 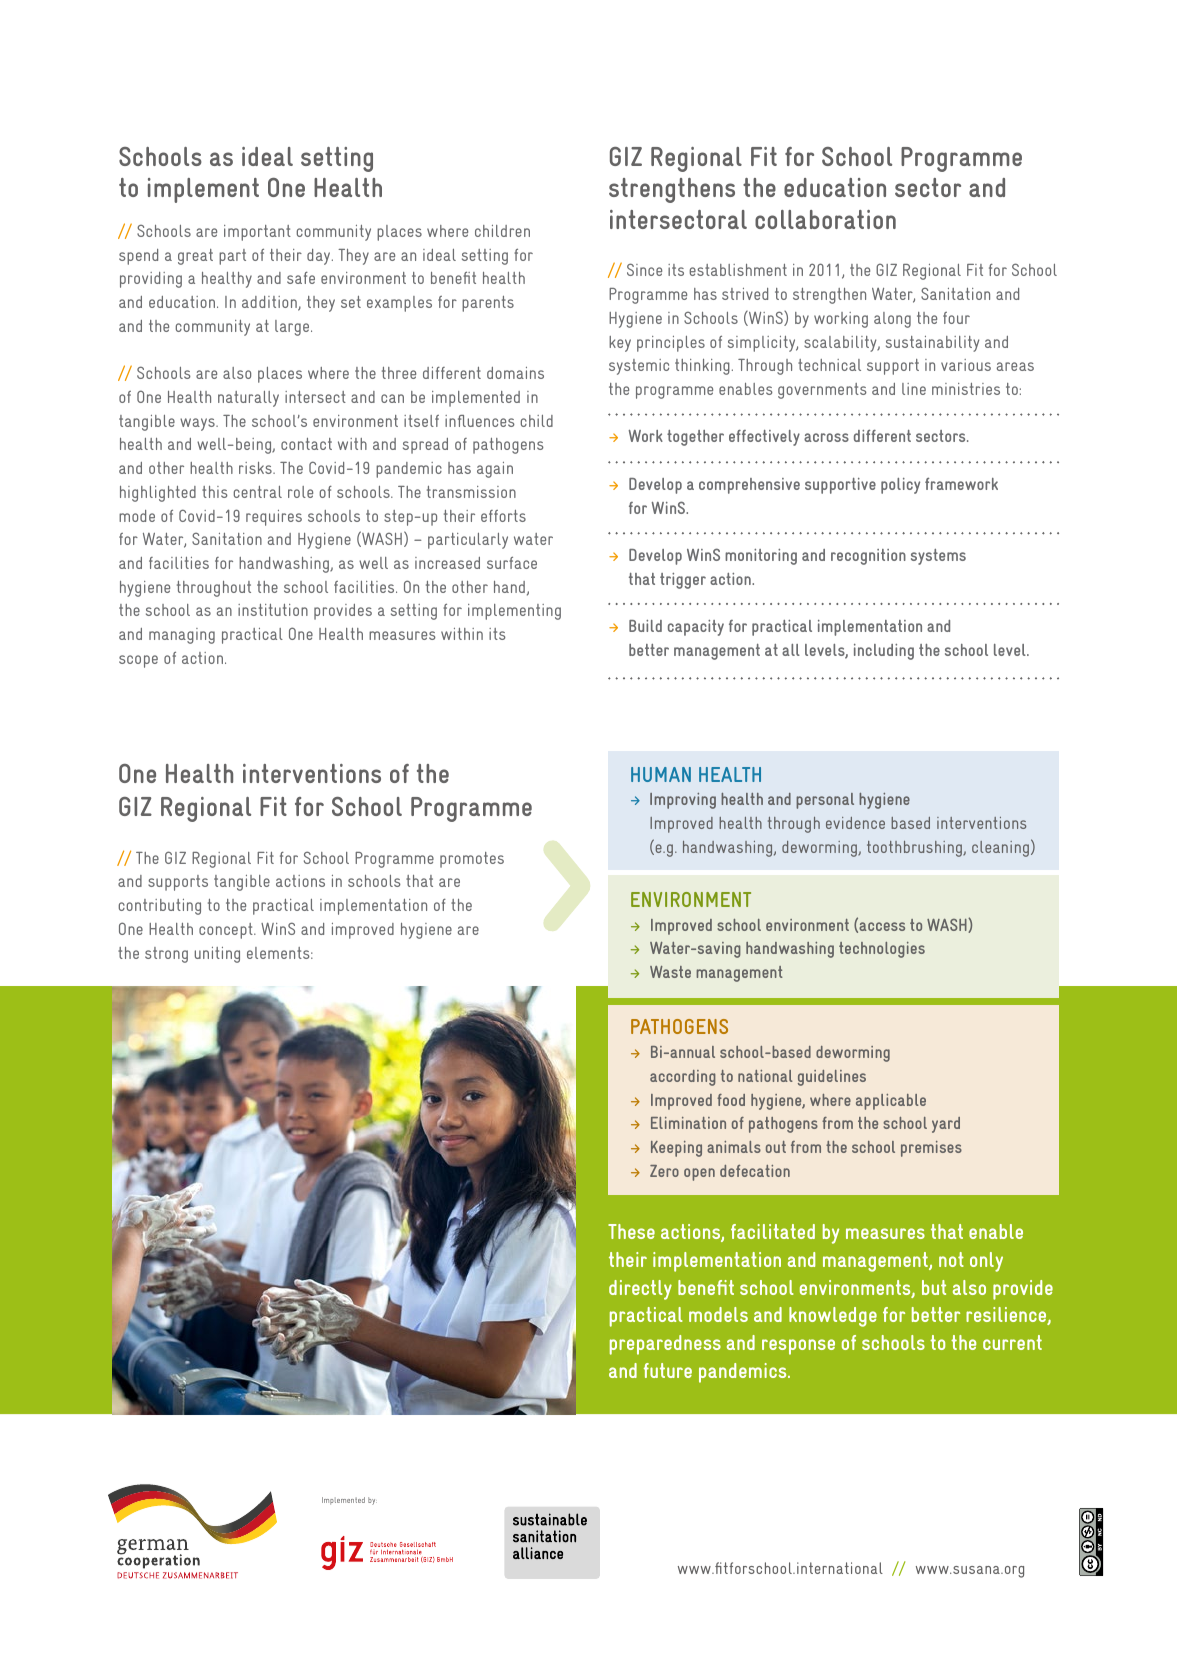 I want to click on directly, so click(x=640, y=1290).
